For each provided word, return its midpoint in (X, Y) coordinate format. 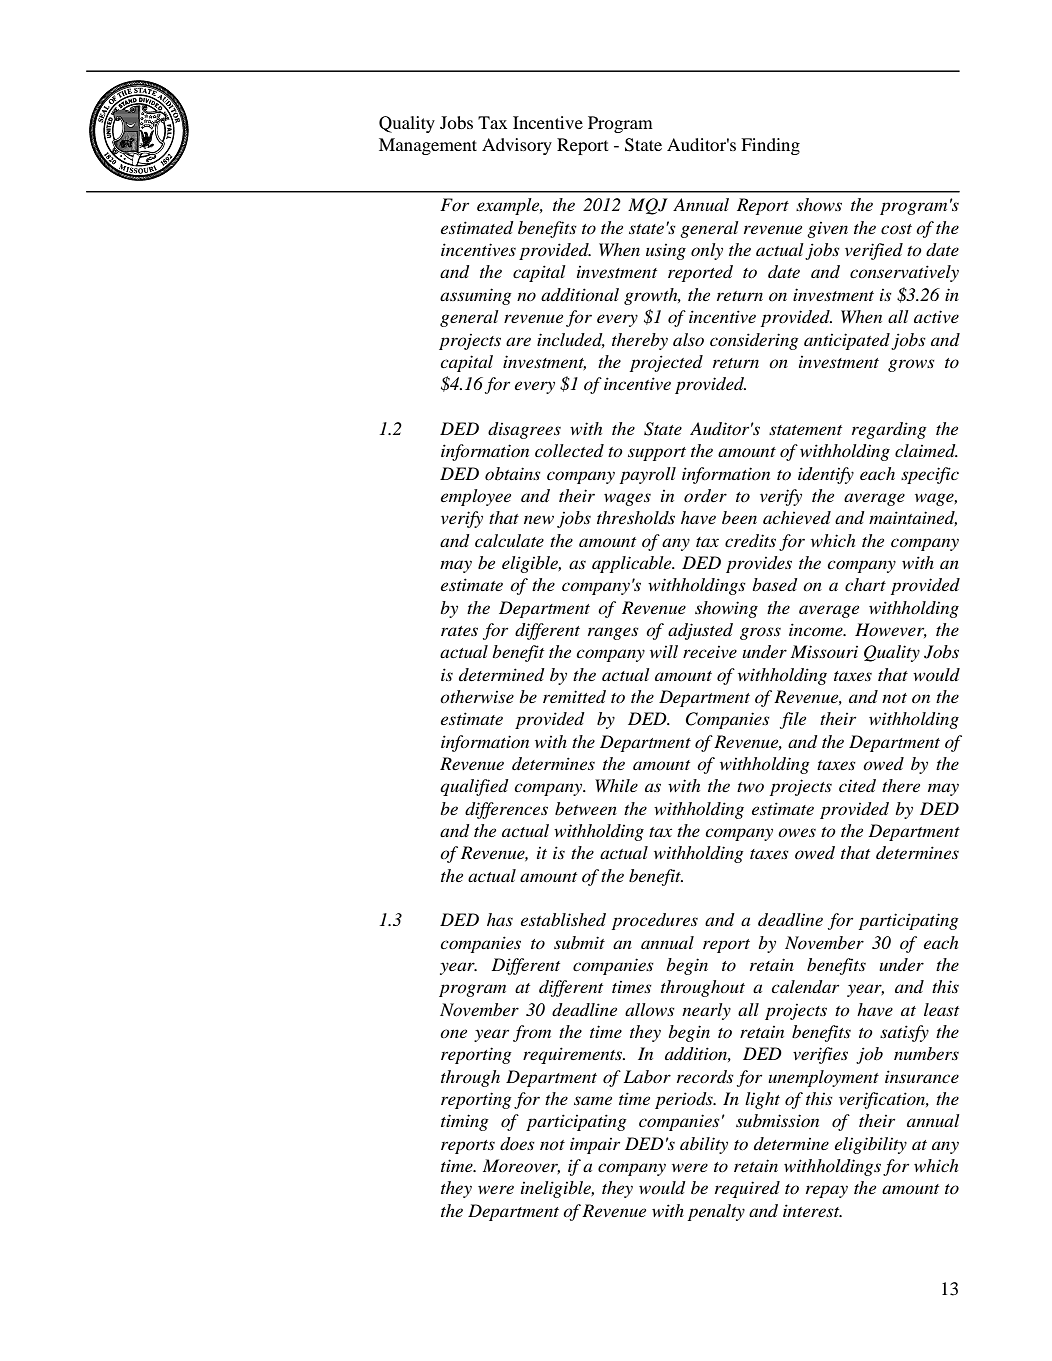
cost (896, 229)
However (891, 630)
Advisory (517, 146)
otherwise (477, 696)
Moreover (521, 1166)
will (664, 651)
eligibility (871, 1145)
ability (704, 1145)
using (666, 252)
